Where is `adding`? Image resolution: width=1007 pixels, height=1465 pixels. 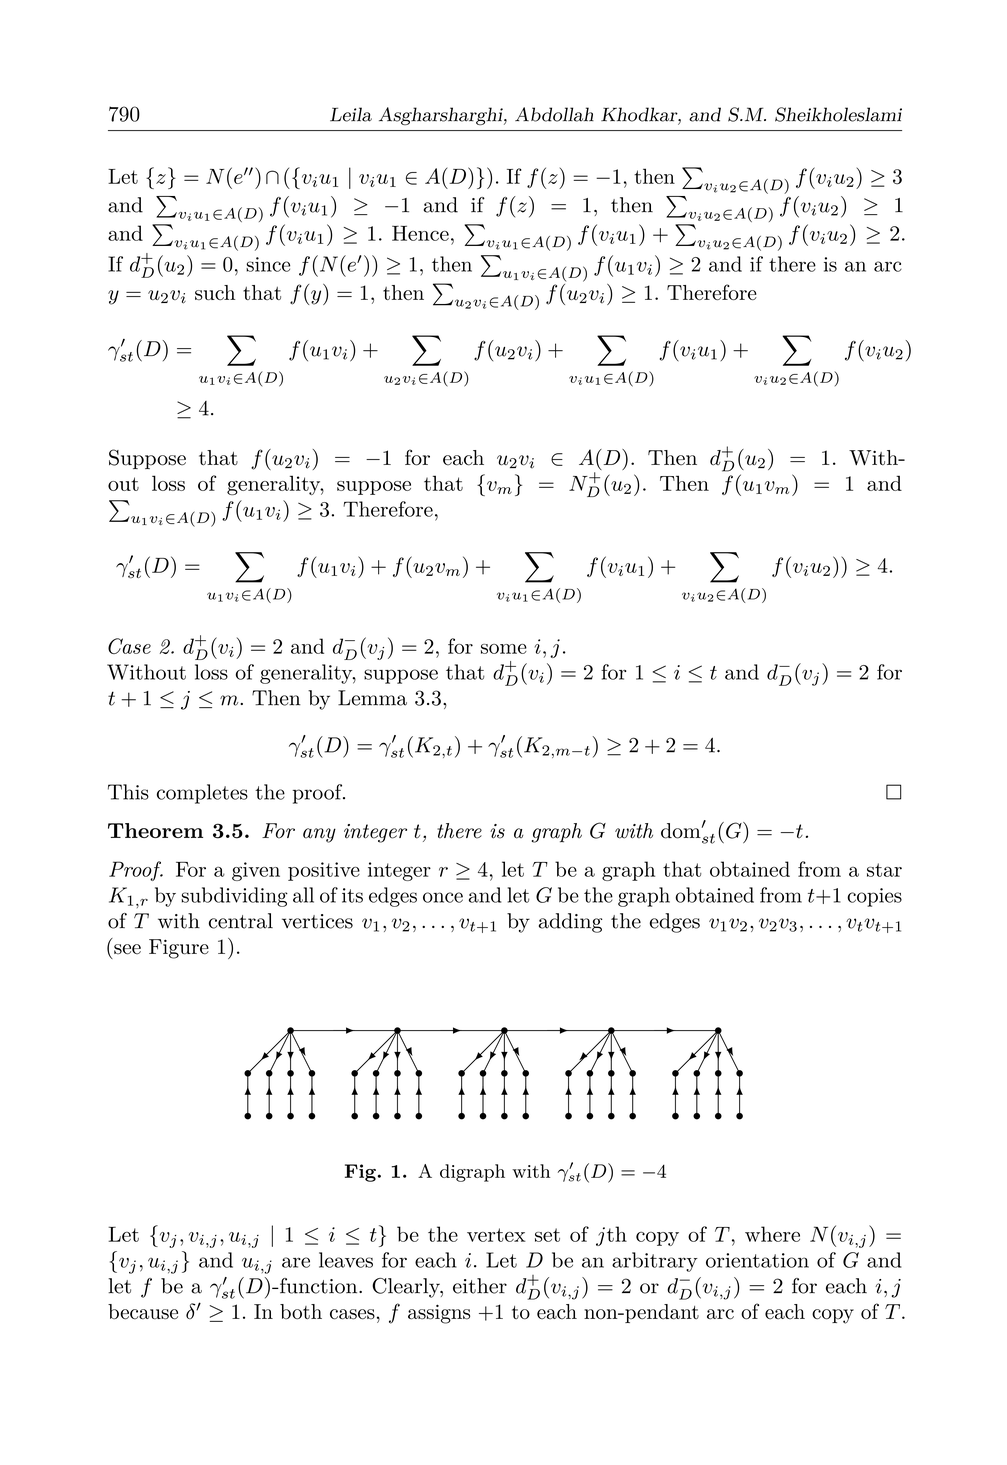
adding is located at coordinates (570, 923).
